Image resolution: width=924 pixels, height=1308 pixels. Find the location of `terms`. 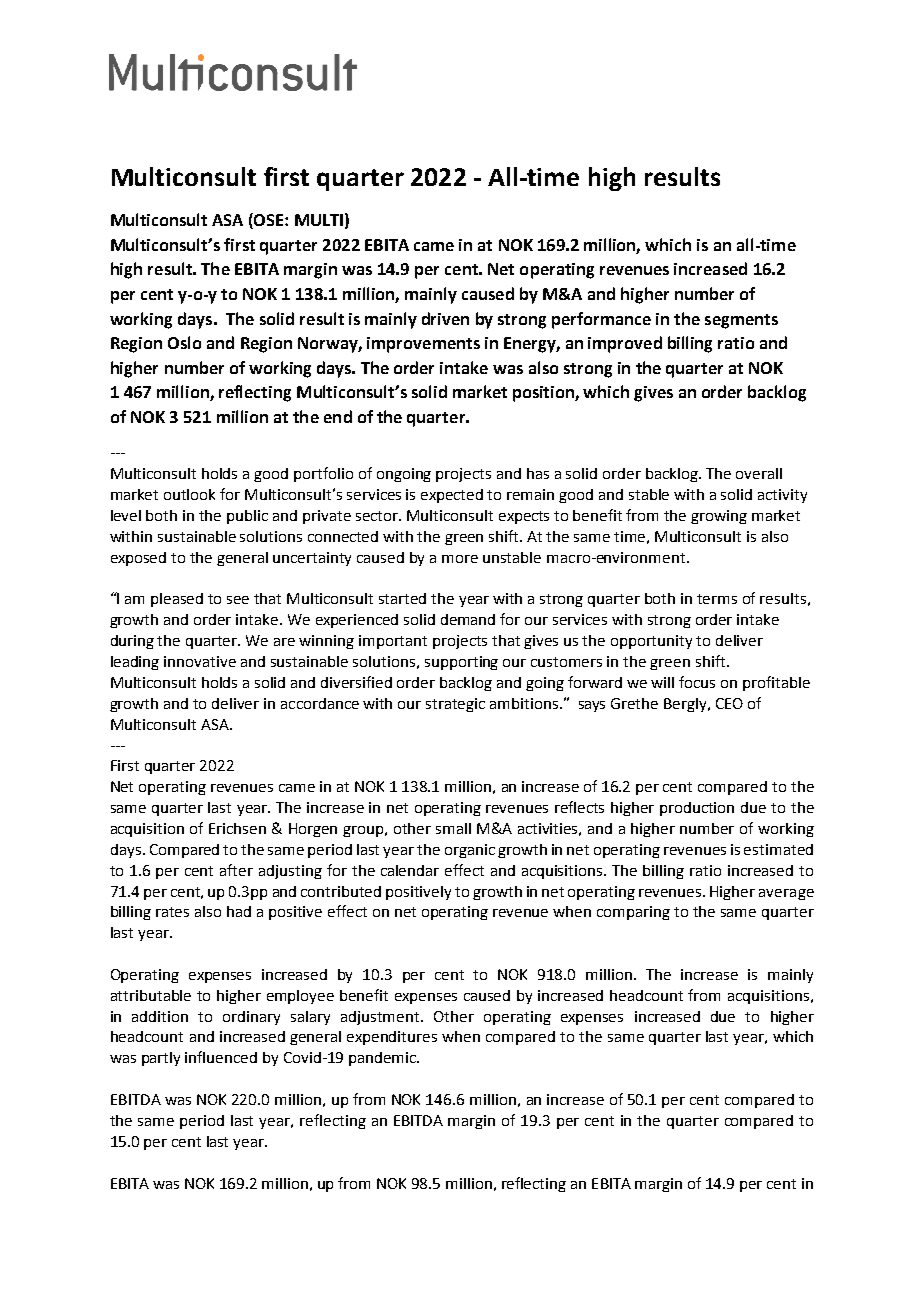

terms is located at coordinates (717, 599).
